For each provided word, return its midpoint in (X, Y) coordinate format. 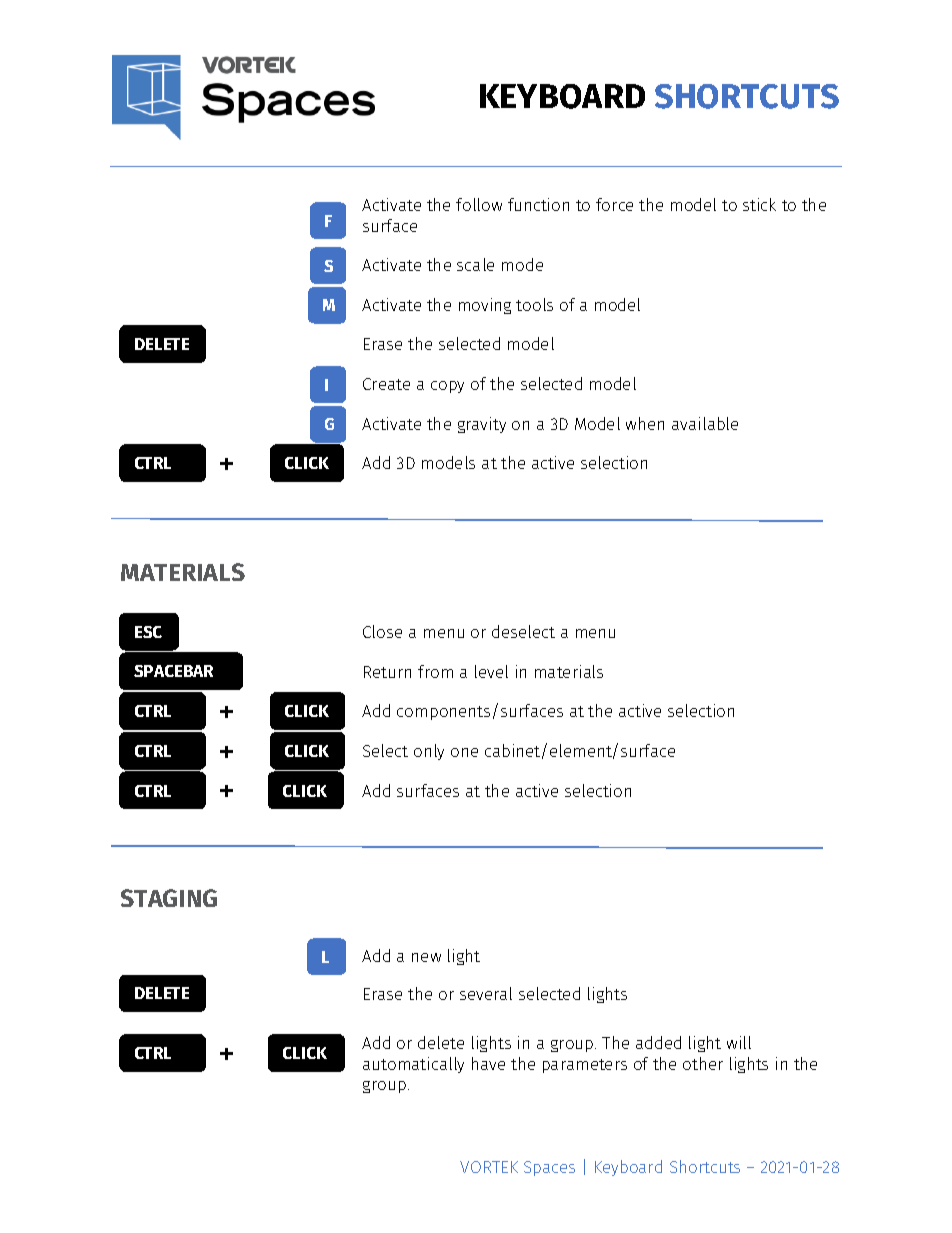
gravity (482, 425)
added (658, 1042)
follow (479, 204)
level (491, 671)
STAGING (169, 898)
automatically (413, 1065)
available (705, 423)
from (435, 671)
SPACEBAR (173, 671)
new (426, 957)
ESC (148, 632)
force (614, 204)
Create (386, 384)
